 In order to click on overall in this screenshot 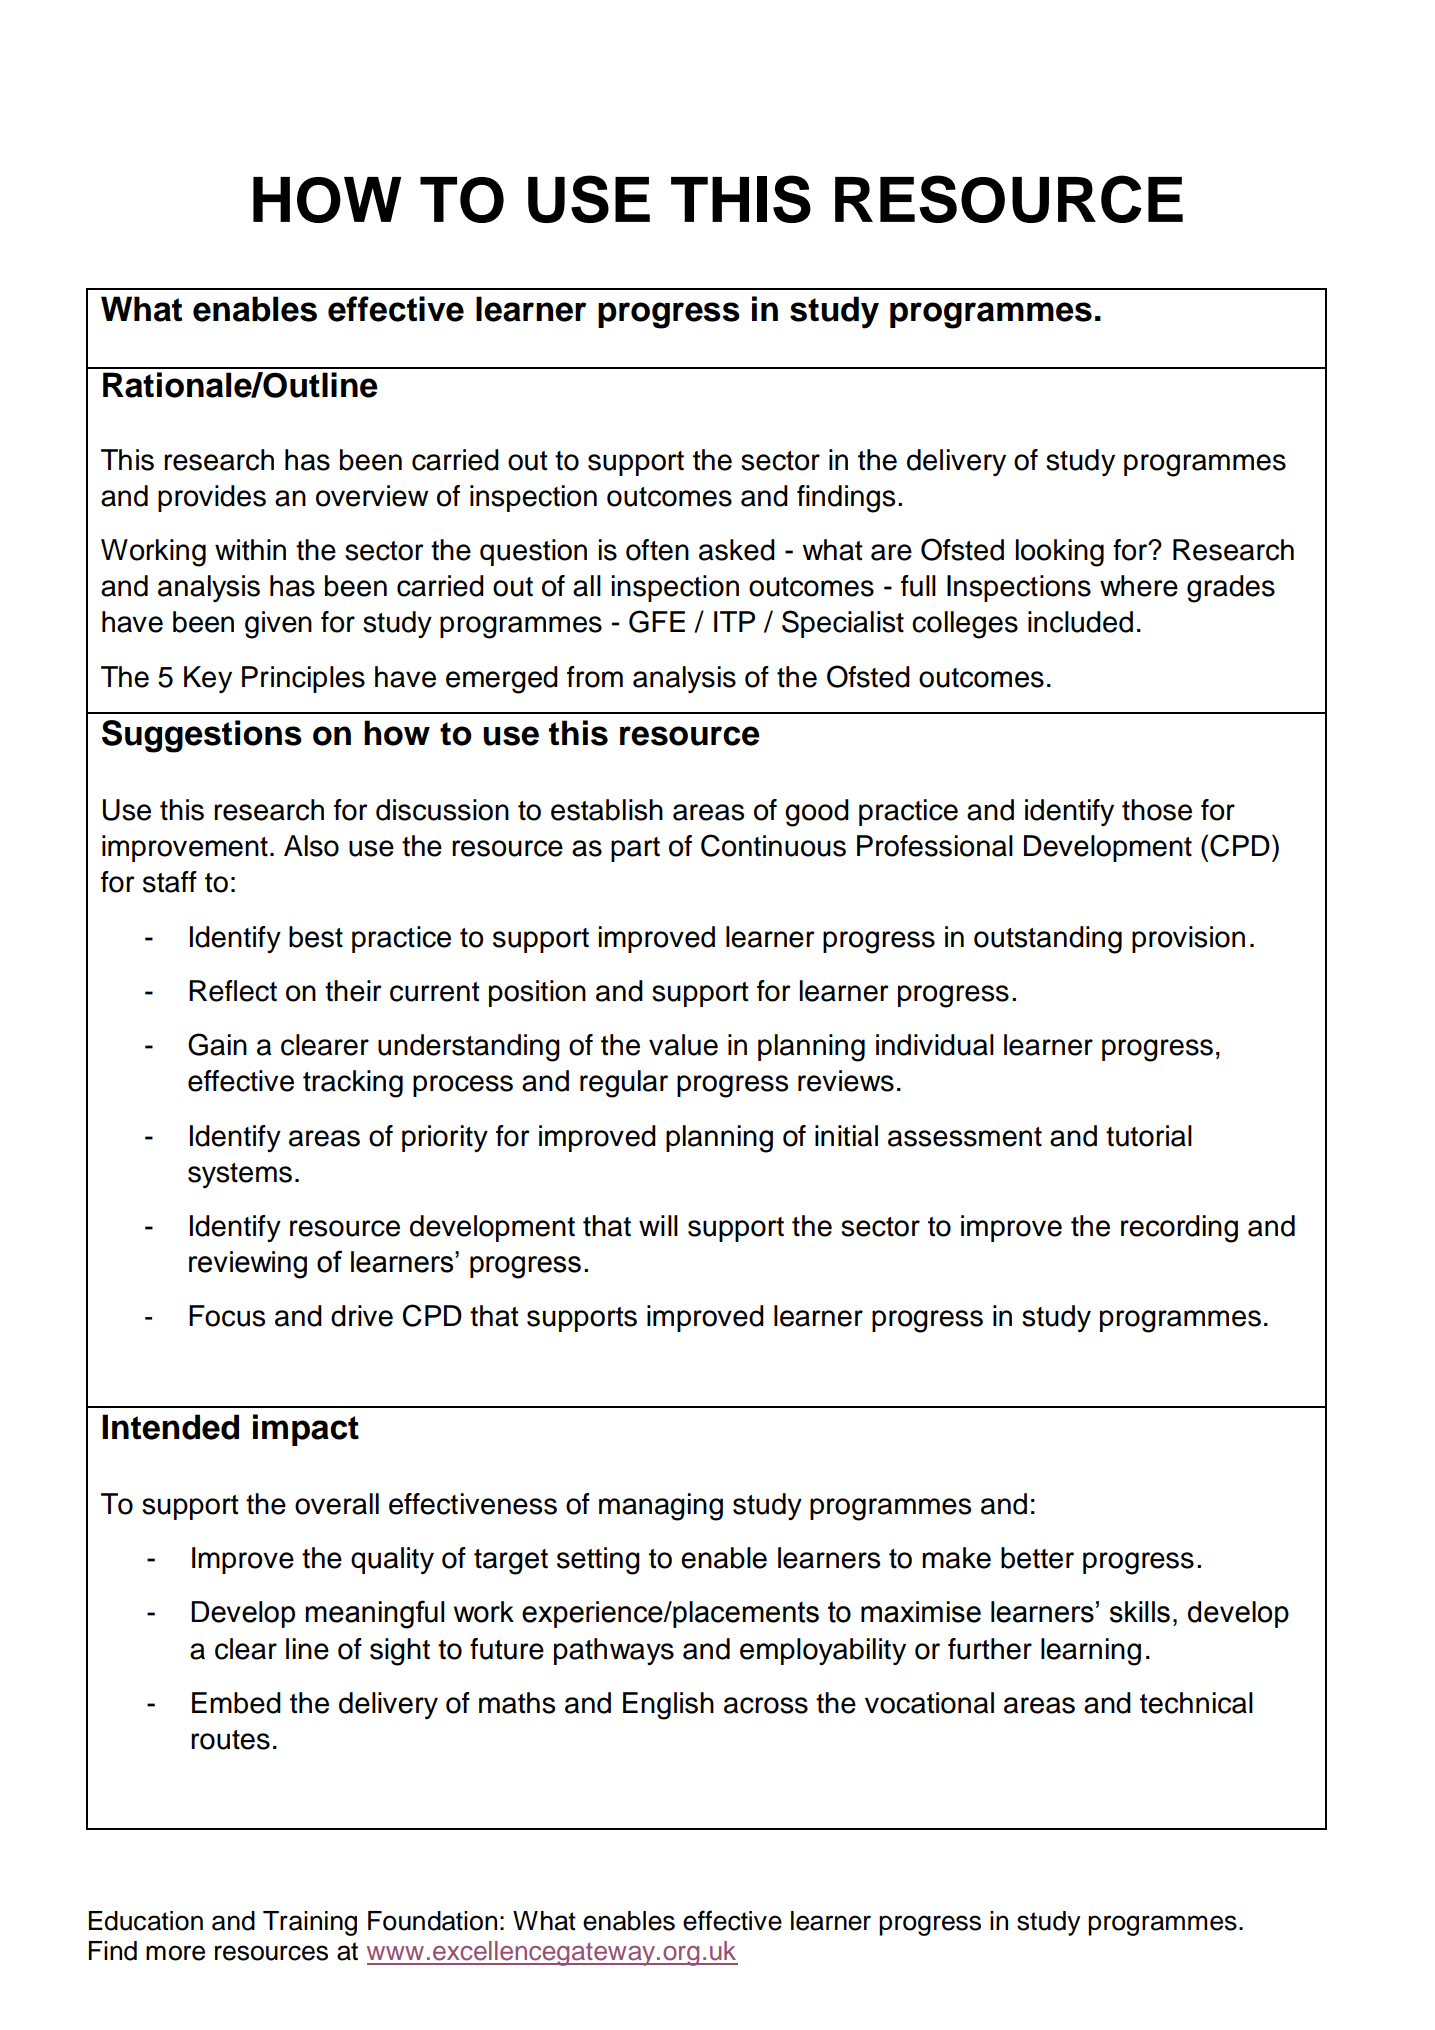, I will do `click(337, 1504)`.
